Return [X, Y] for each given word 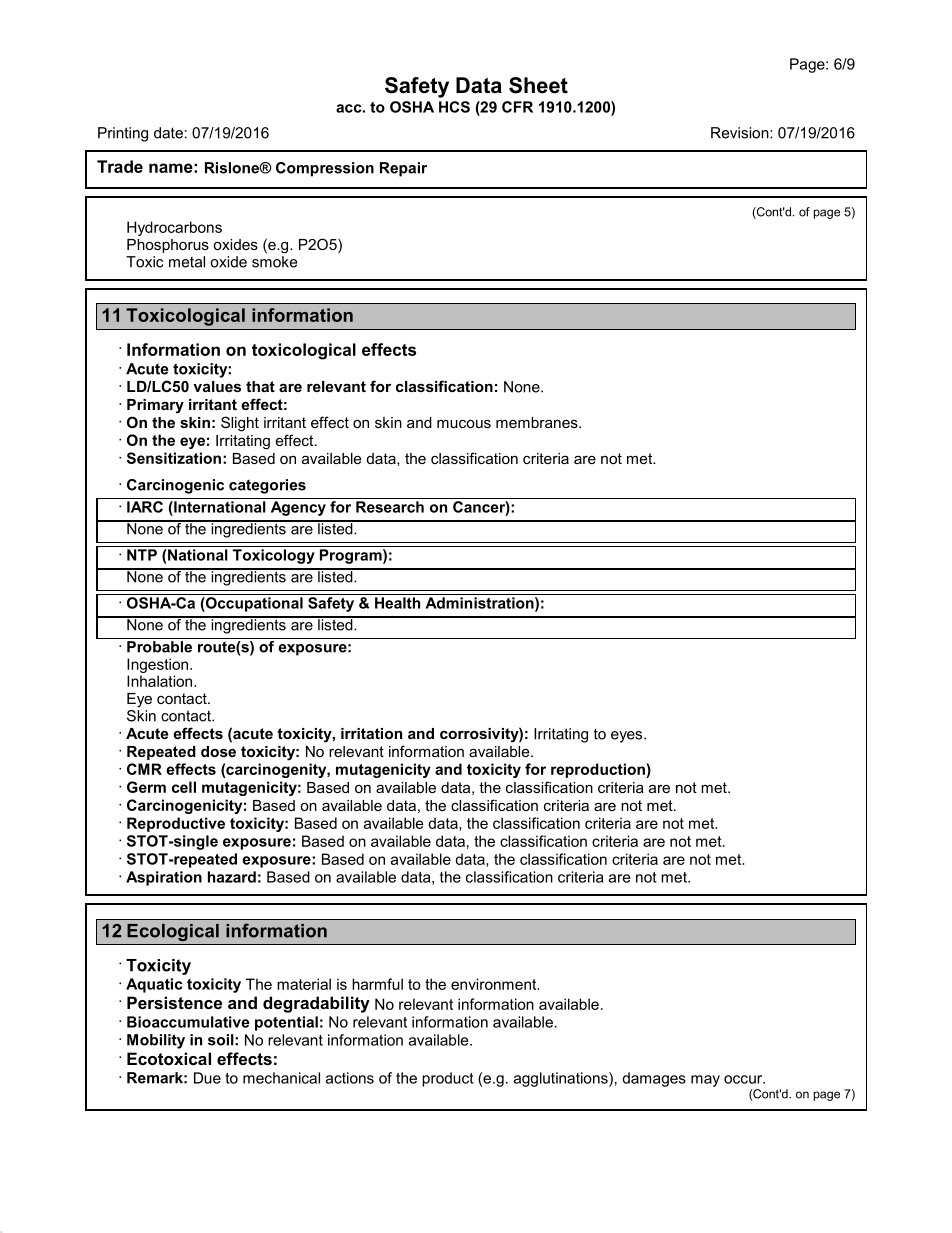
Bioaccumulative [188, 1022]
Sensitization [174, 458]
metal [187, 262]
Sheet [538, 85]
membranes [538, 422]
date [168, 133]
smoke [274, 262]
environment [495, 984]
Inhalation [161, 681]
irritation [371, 733]
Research [390, 507]
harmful [377, 984]
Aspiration [164, 878]
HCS [454, 107]
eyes [628, 737]
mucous [464, 424]
